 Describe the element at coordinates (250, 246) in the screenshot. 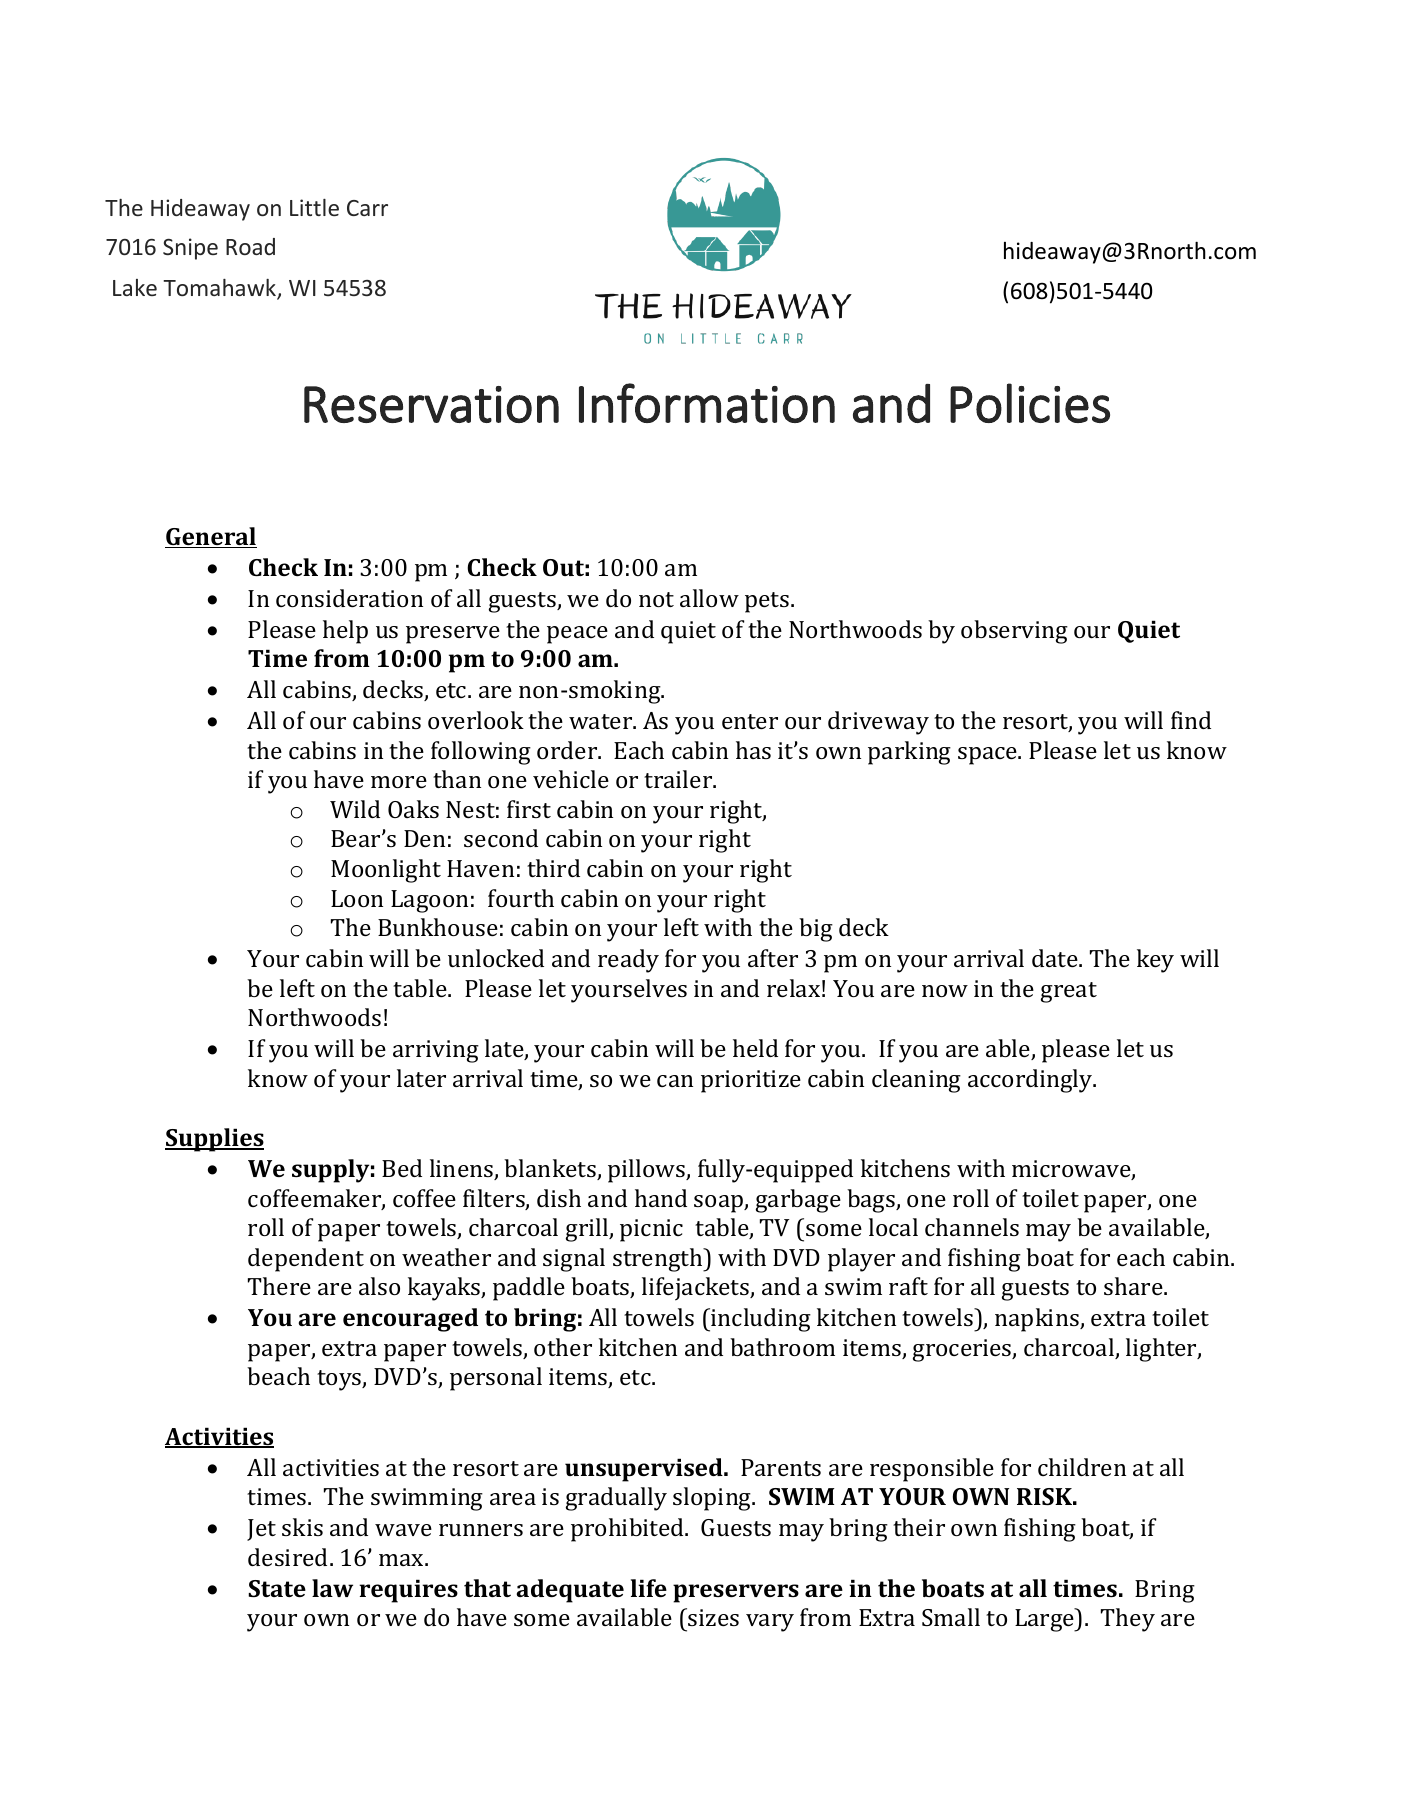

I see `Road` at that location.
